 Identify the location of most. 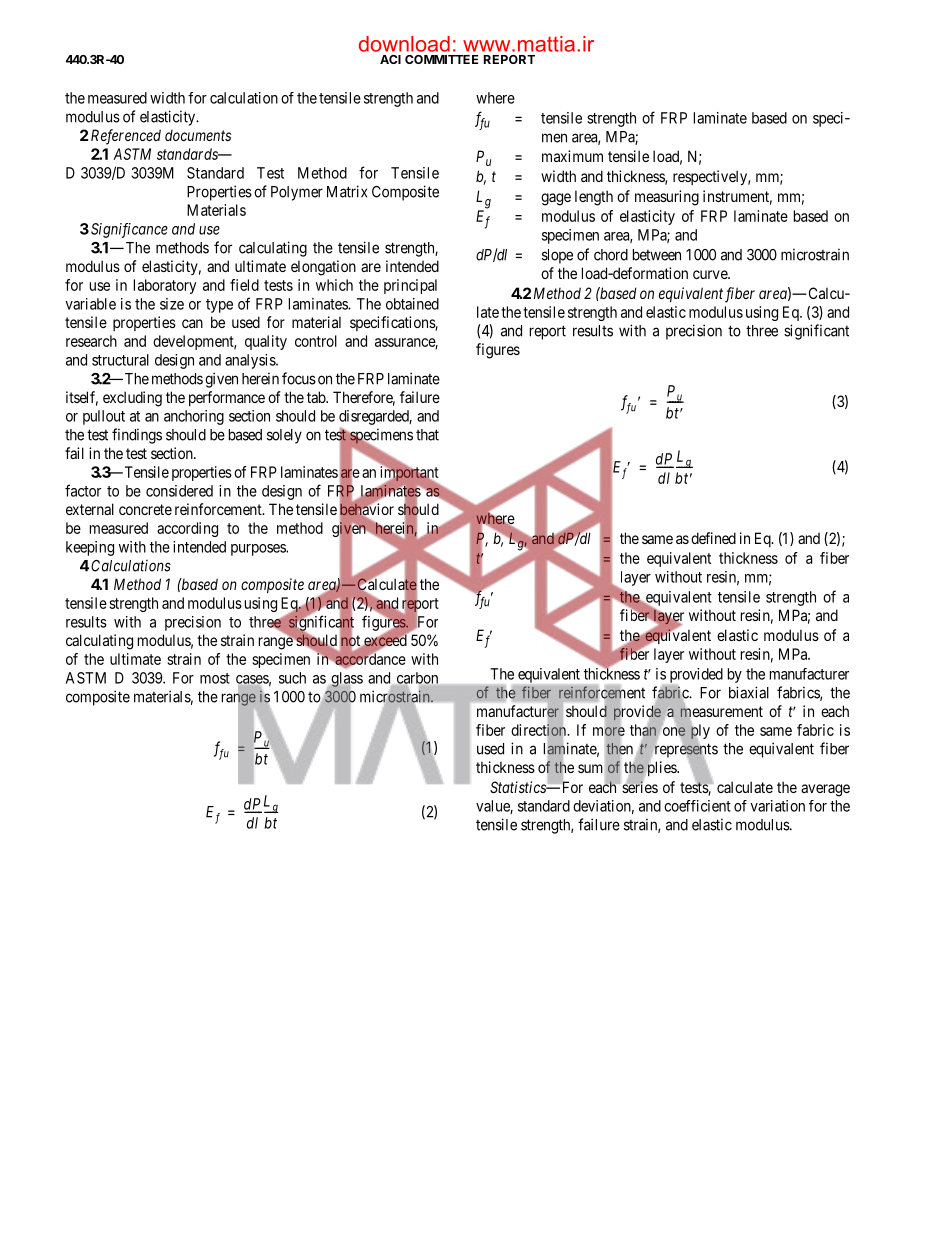
(215, 678).
